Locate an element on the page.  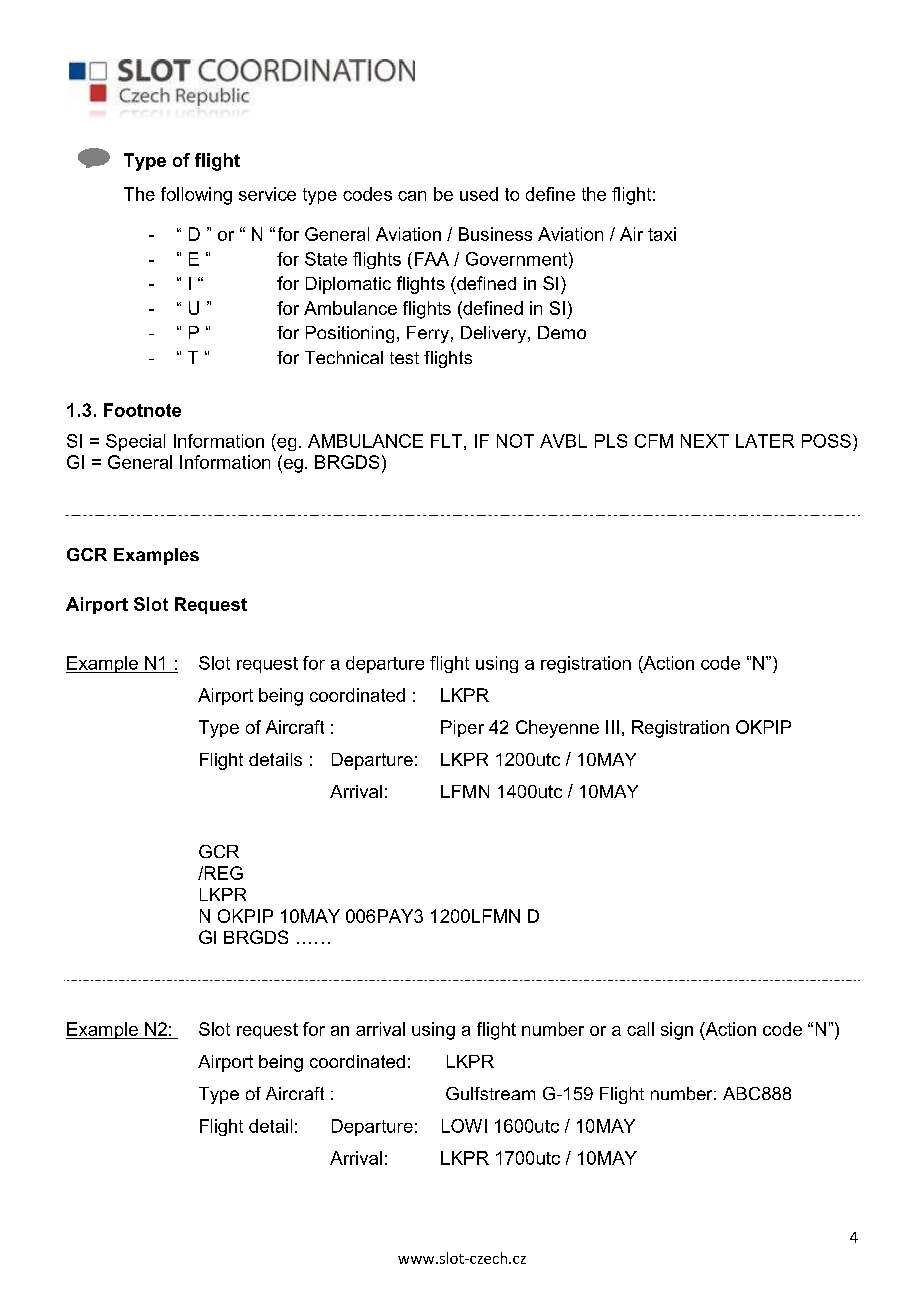
Piper is located at coordinates (462, 728).
